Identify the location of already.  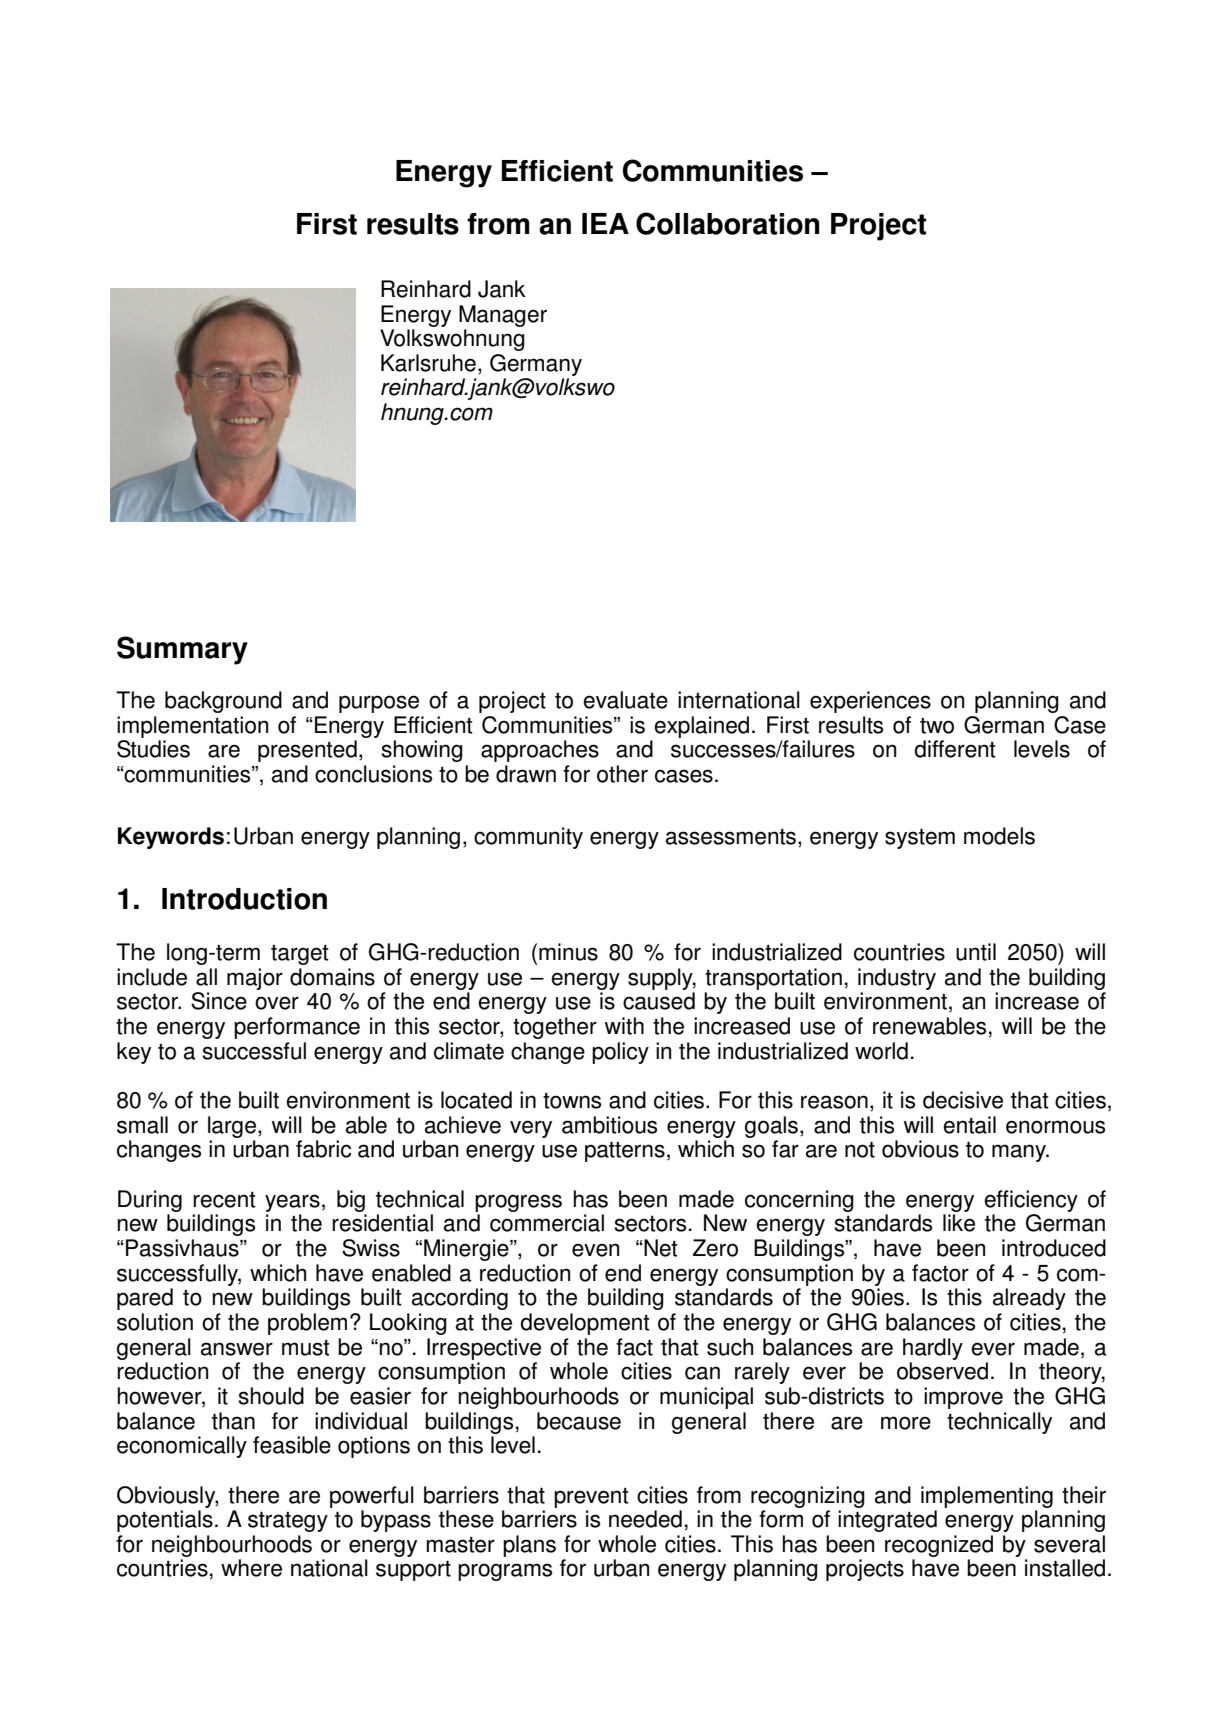
(1029, 1299).
